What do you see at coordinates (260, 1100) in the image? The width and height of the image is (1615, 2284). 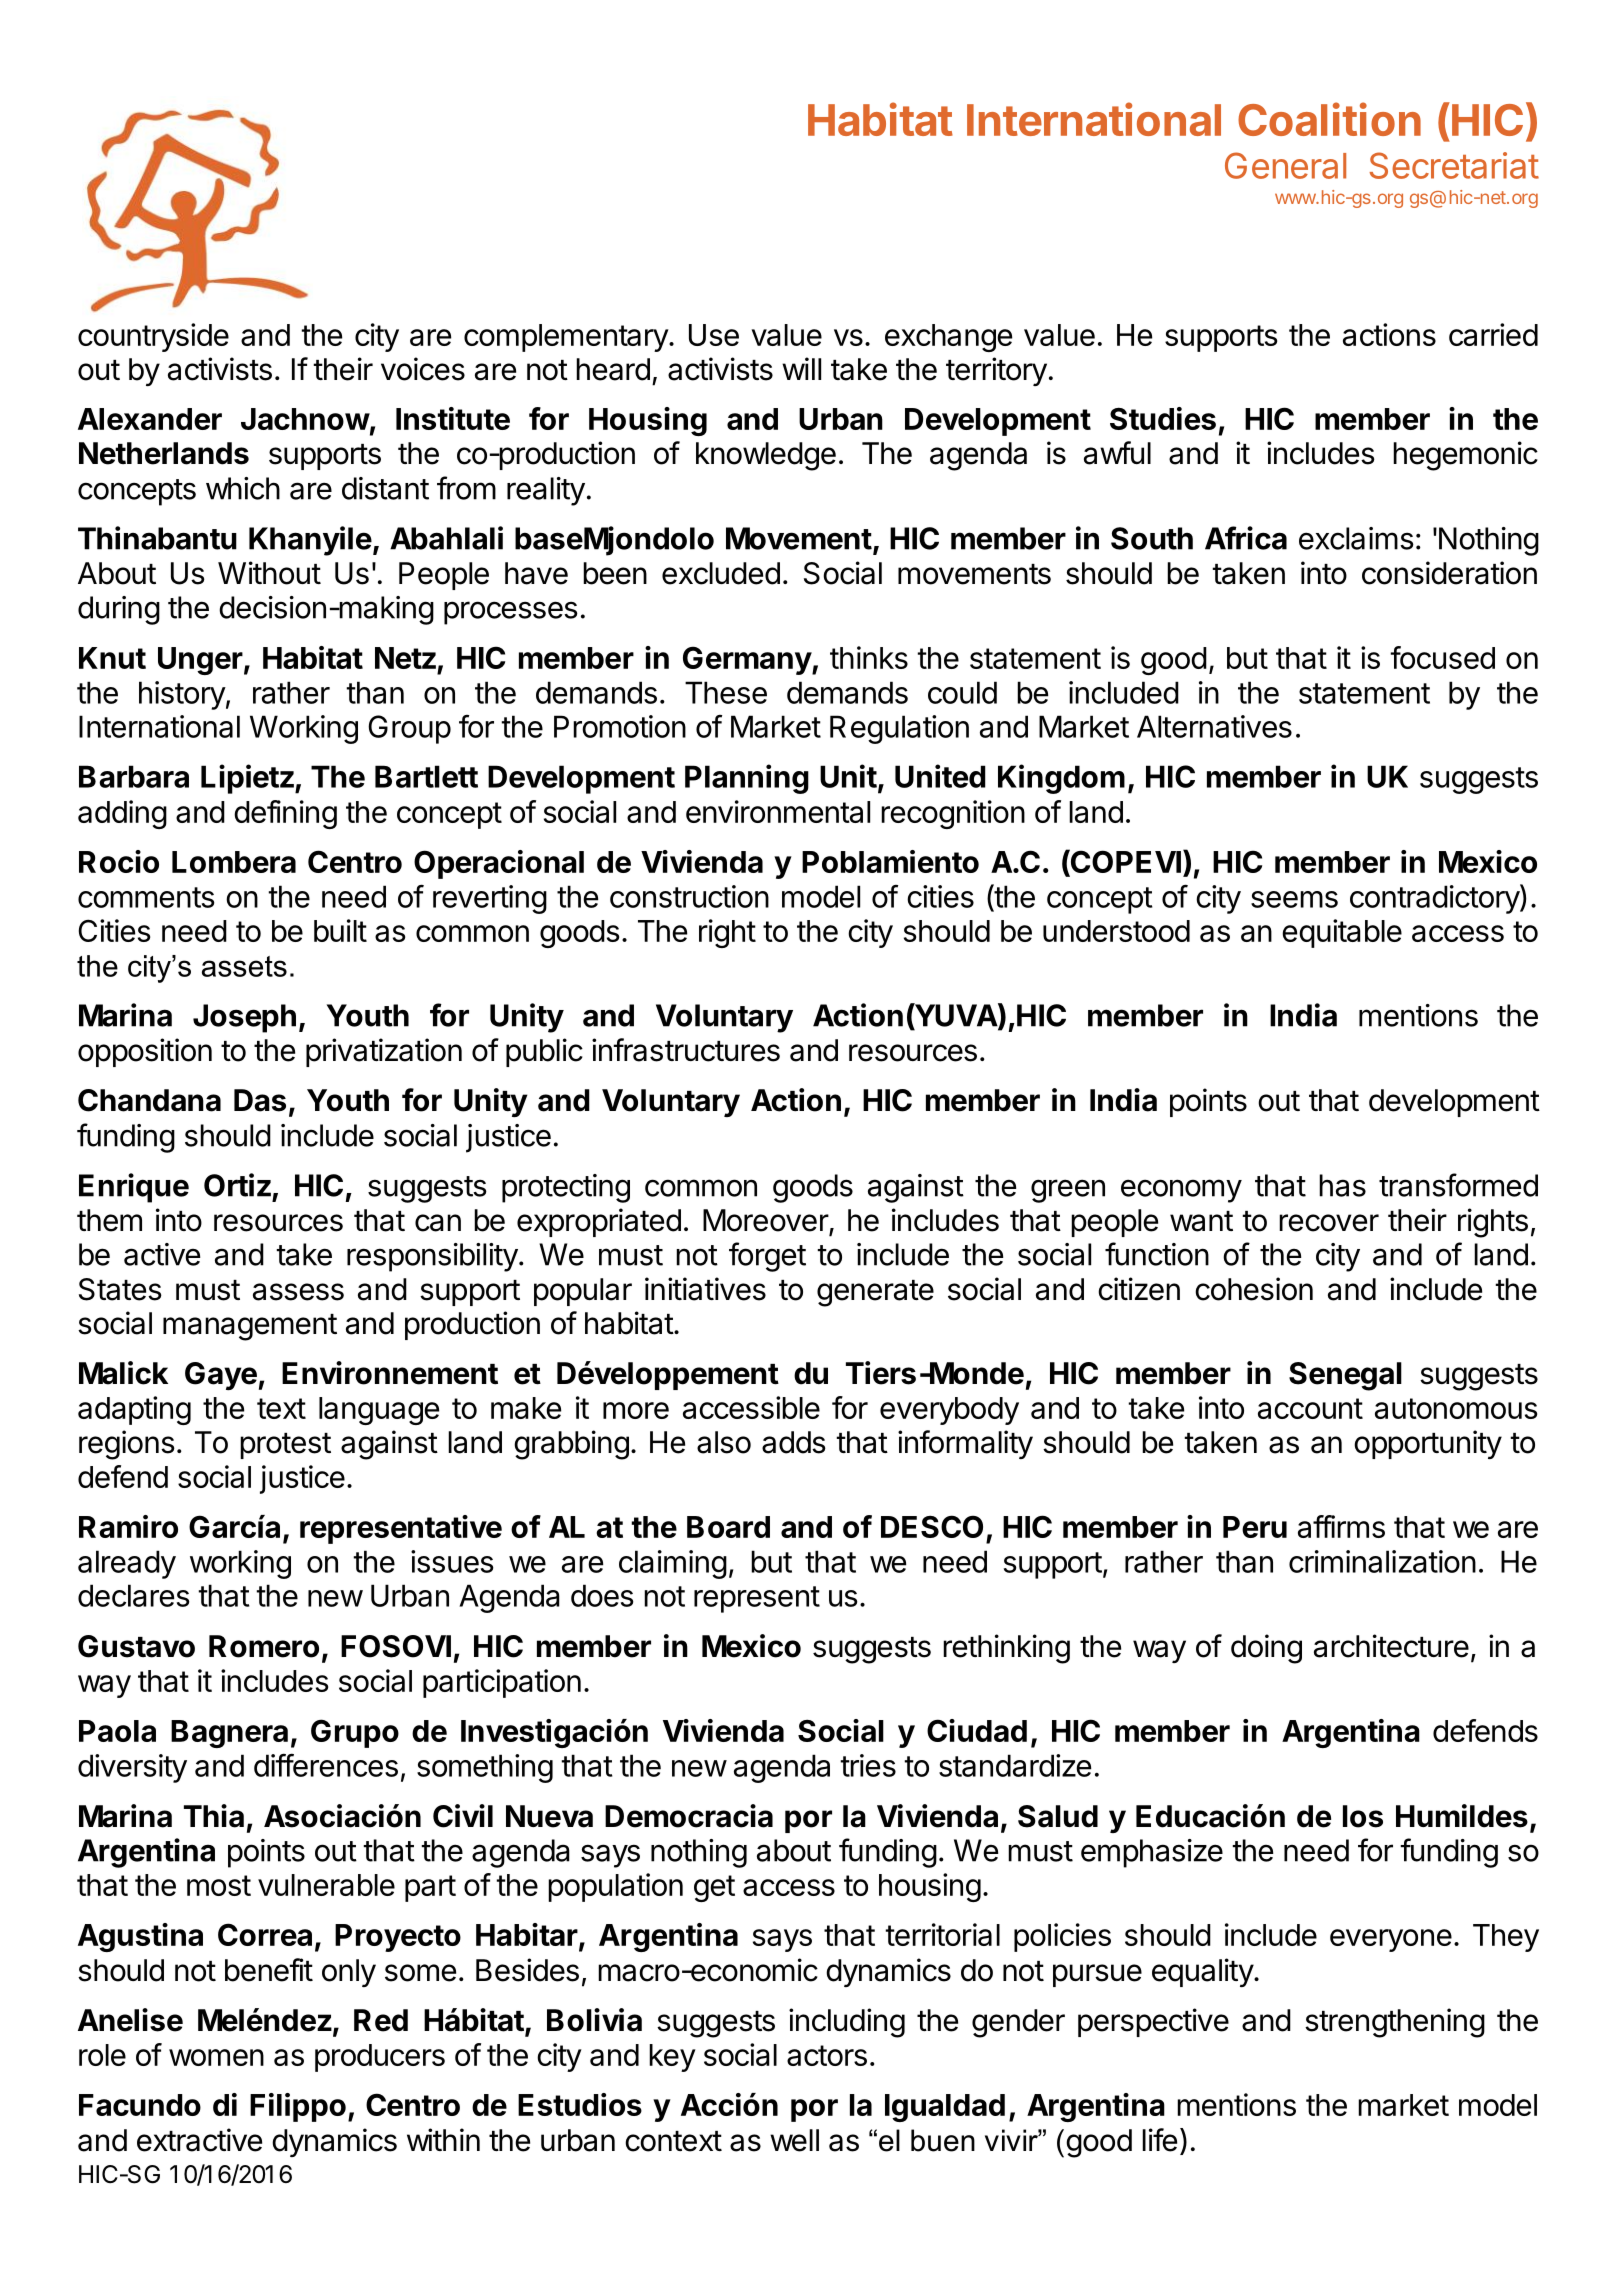 I see `Das` at bounding box center [260, 1100].
